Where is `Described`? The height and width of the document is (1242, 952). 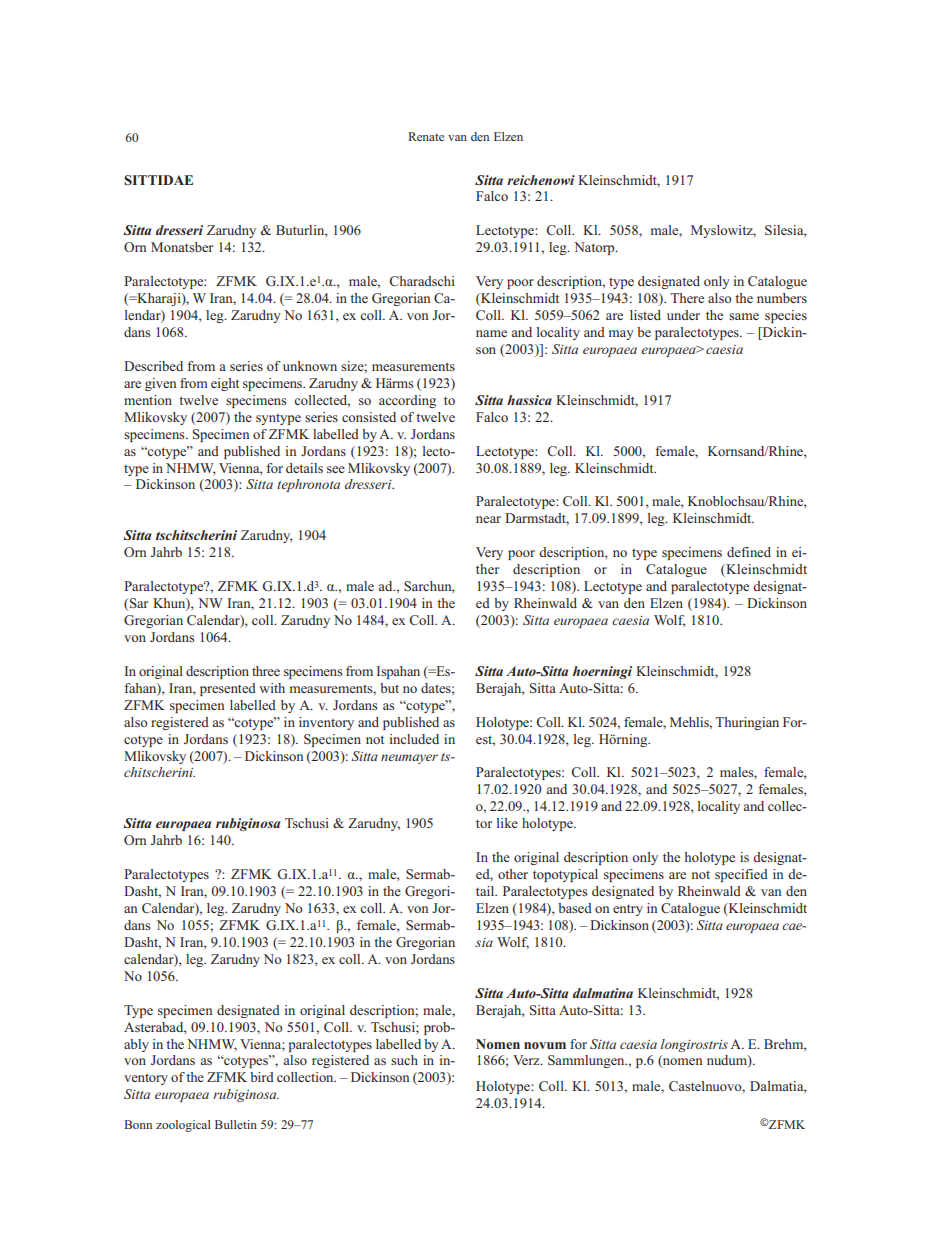
Described is located at coordinates (153, 366).
